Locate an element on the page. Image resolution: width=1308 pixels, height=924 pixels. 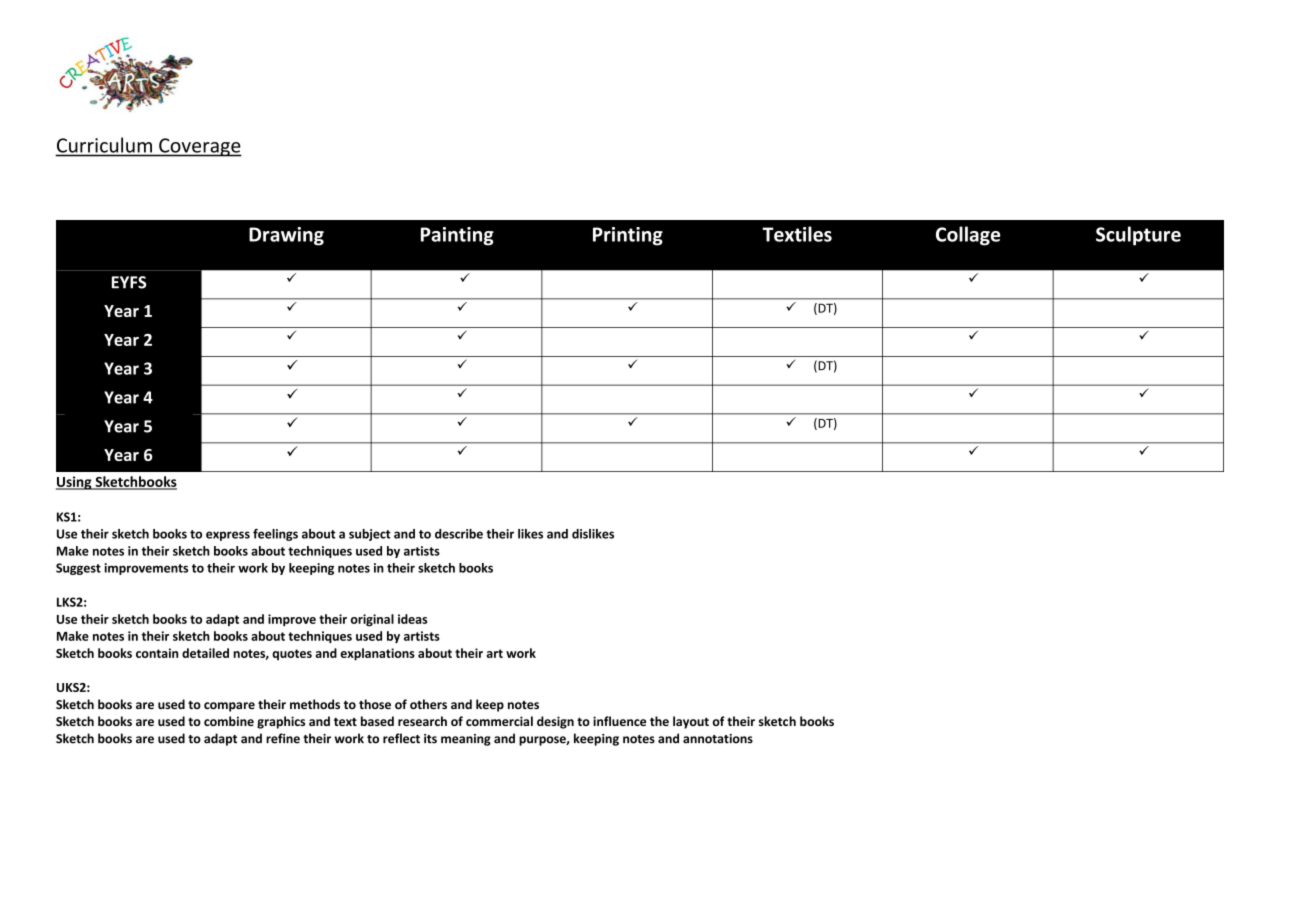
subject is located at coordinates (370, 535).
